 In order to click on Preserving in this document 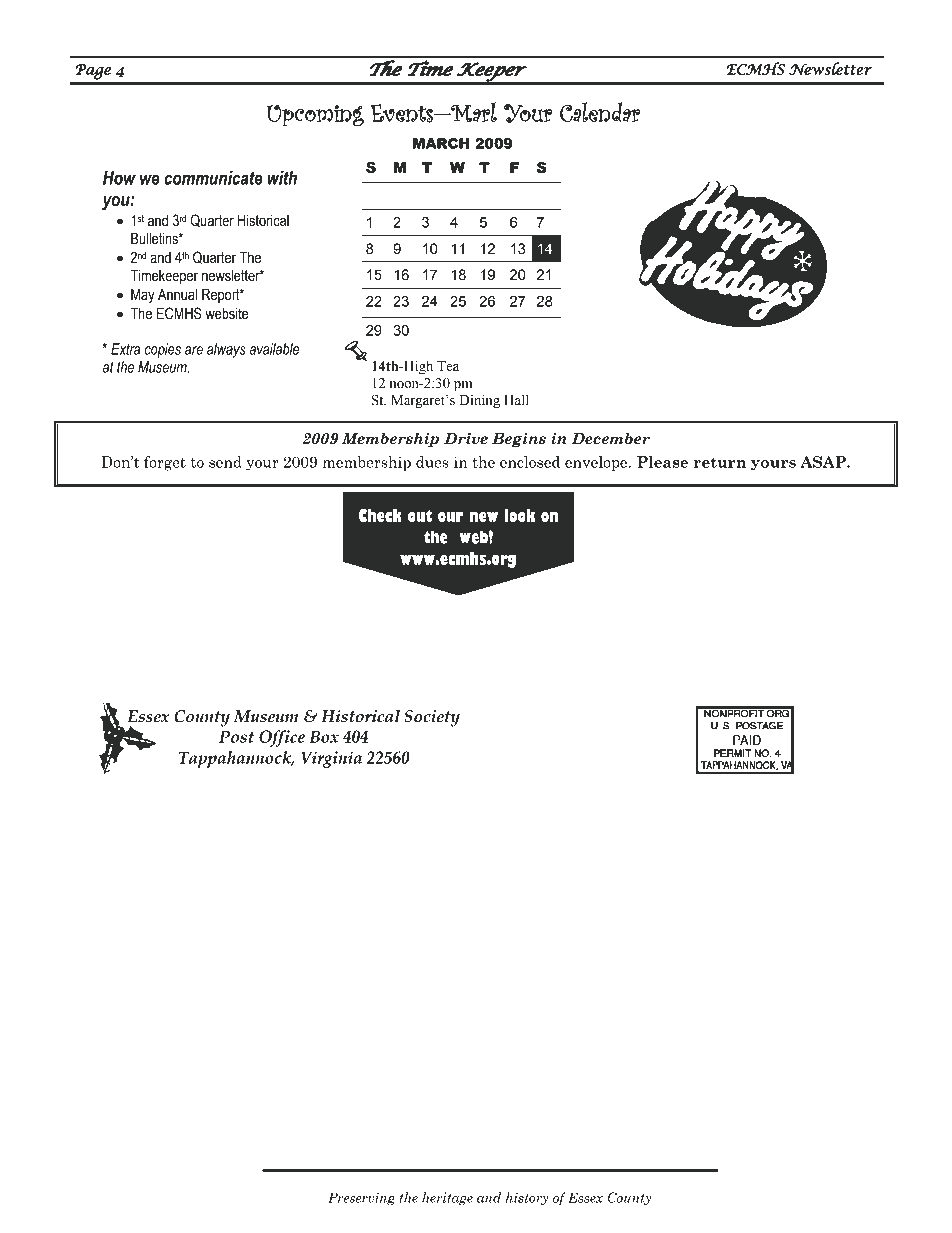, I will do `click(361, 1198)`.
